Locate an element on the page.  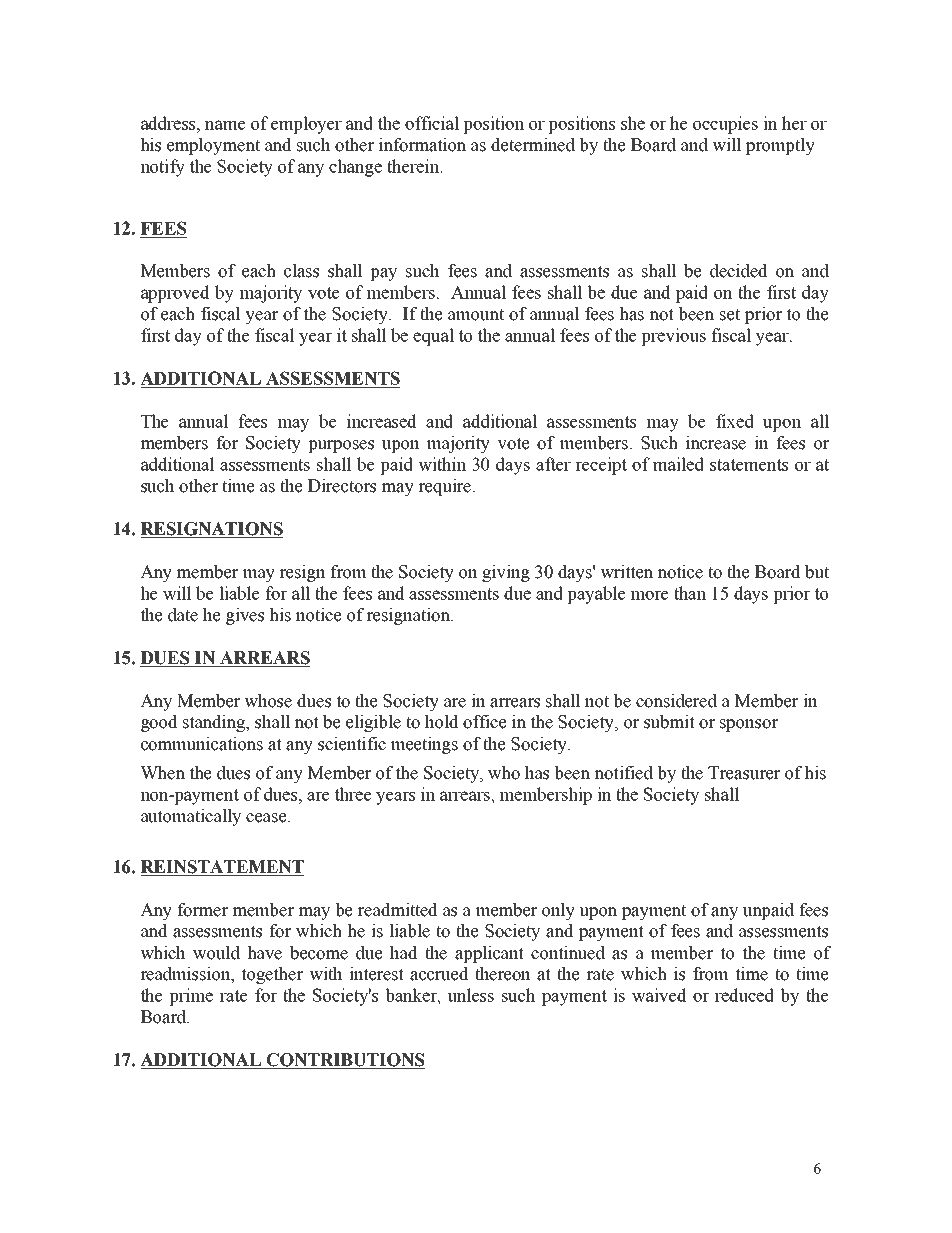
prime is located at coordinates (191, 997).
